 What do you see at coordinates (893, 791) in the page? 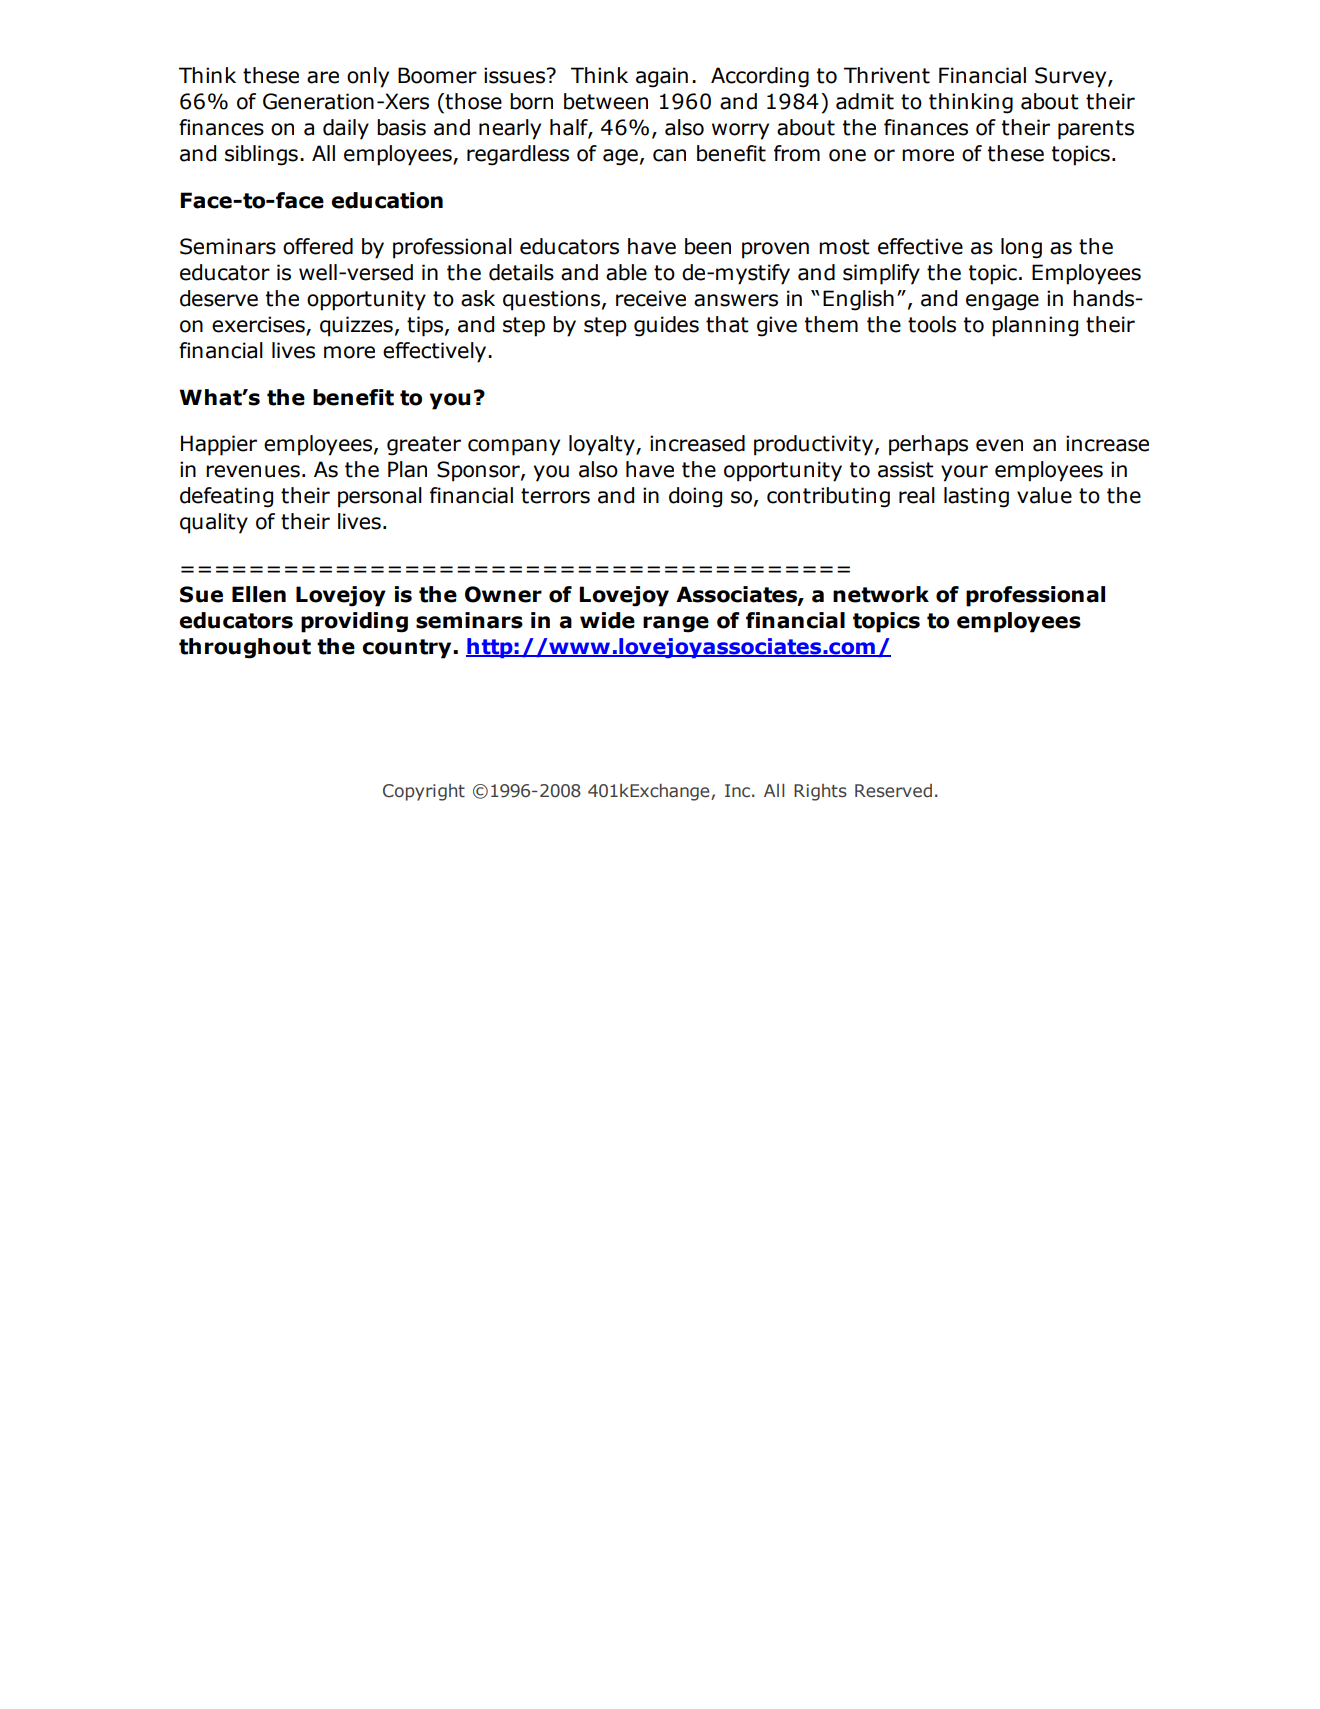
I see `Reserved` at bounding box center [893, 791].
